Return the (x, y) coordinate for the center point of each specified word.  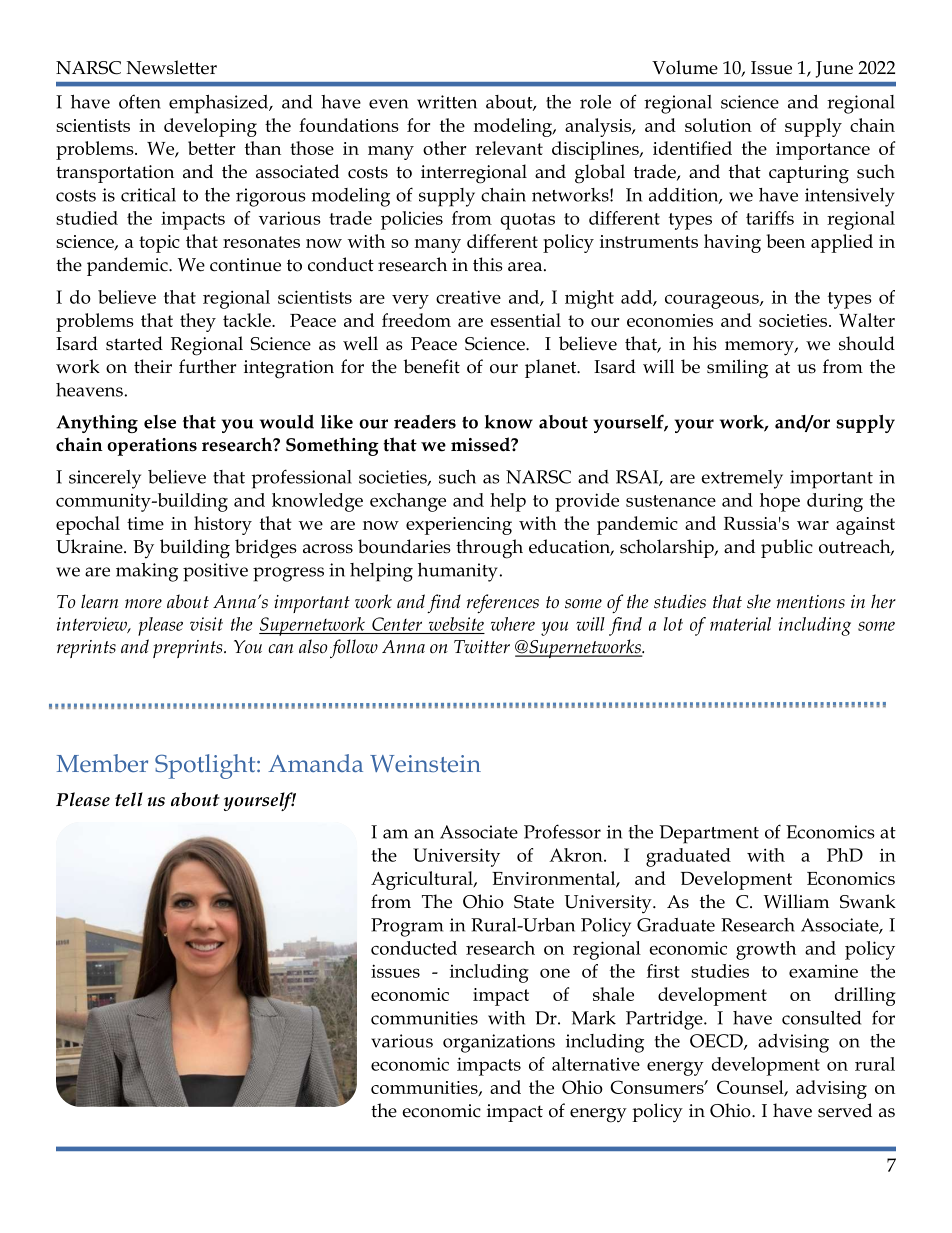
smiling (737, 369)
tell (129, 799)
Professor (562, 831)
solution (718, 125)
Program (407, 927)
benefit (431, 366)
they (198, 322)
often (140, 101)
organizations (499, 1043)
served (845, 1110)
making (147, 572)
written (447, 102)
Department (709, 834)
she (759, 601)
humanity (458, 572)
